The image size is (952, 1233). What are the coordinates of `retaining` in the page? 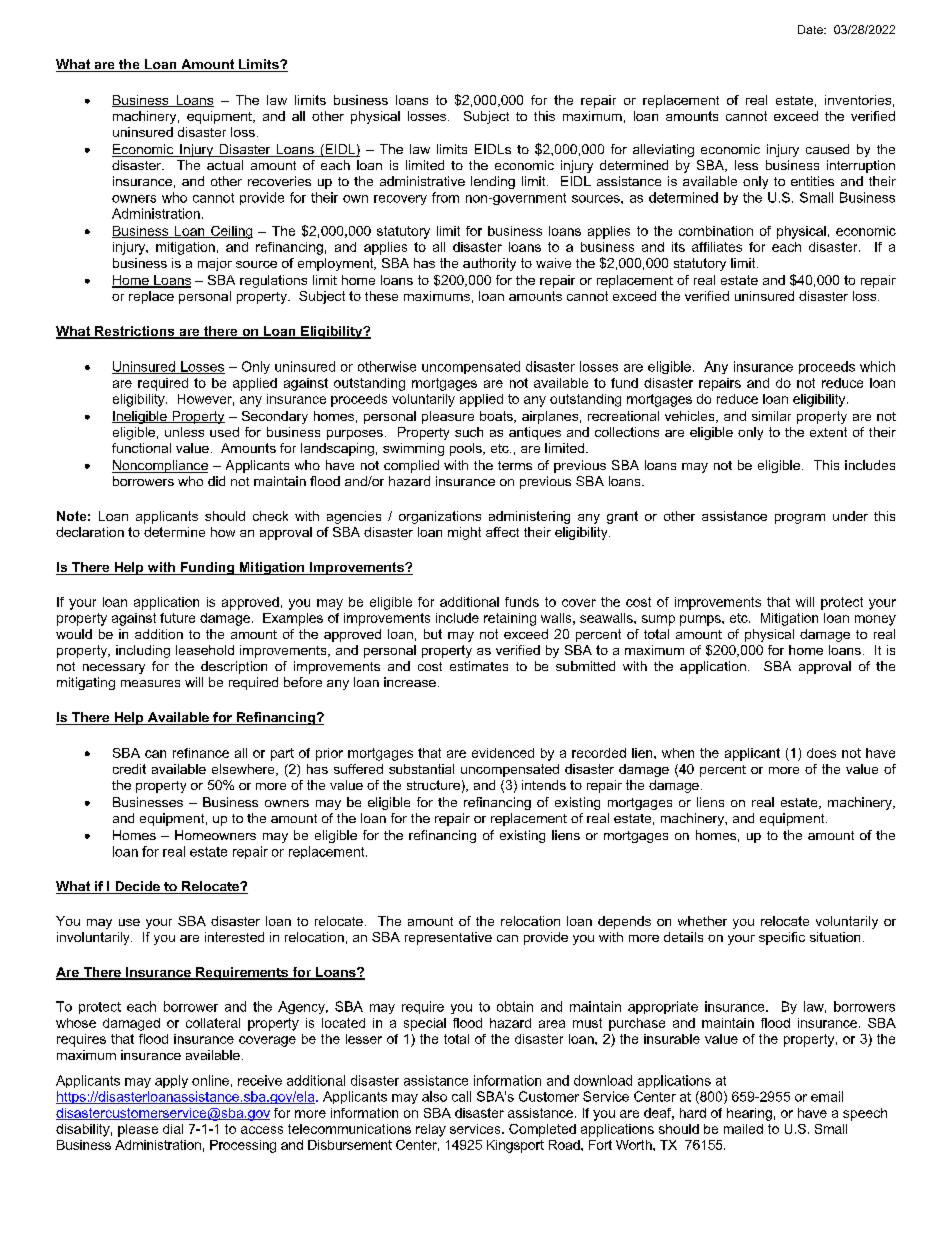 It's located at (510, 619).
